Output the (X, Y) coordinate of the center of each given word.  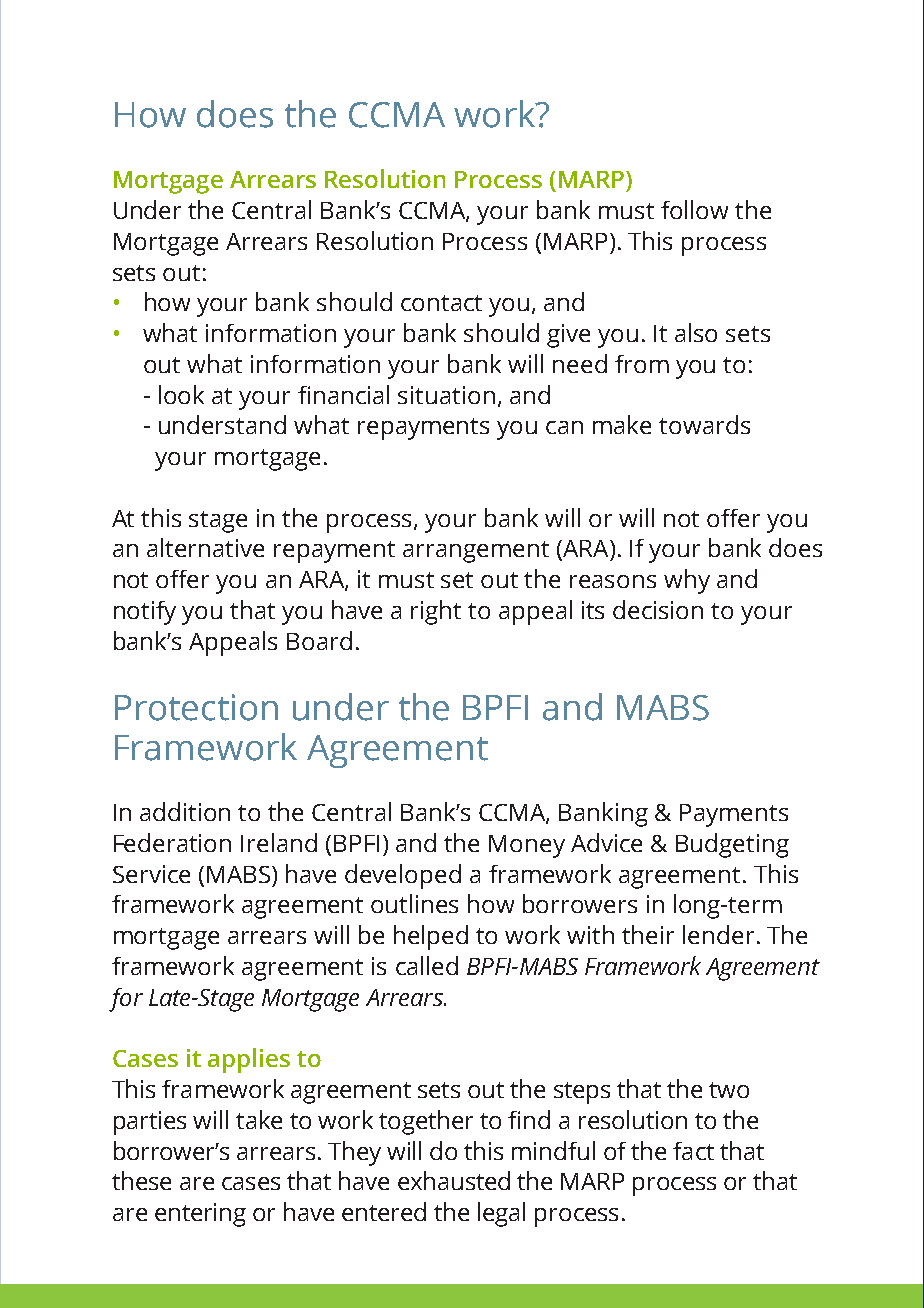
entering (200, 1215)
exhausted (454, 1180)
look (181, 394)
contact (441, 303)
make (622, 424)
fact (693, 1151)
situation (446, 395)
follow (694, 209)
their (648, 934)
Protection (196, 707)
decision (658, 609)
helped (431, 937)
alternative (205, 547)
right (436, 612)
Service (151, 874)
